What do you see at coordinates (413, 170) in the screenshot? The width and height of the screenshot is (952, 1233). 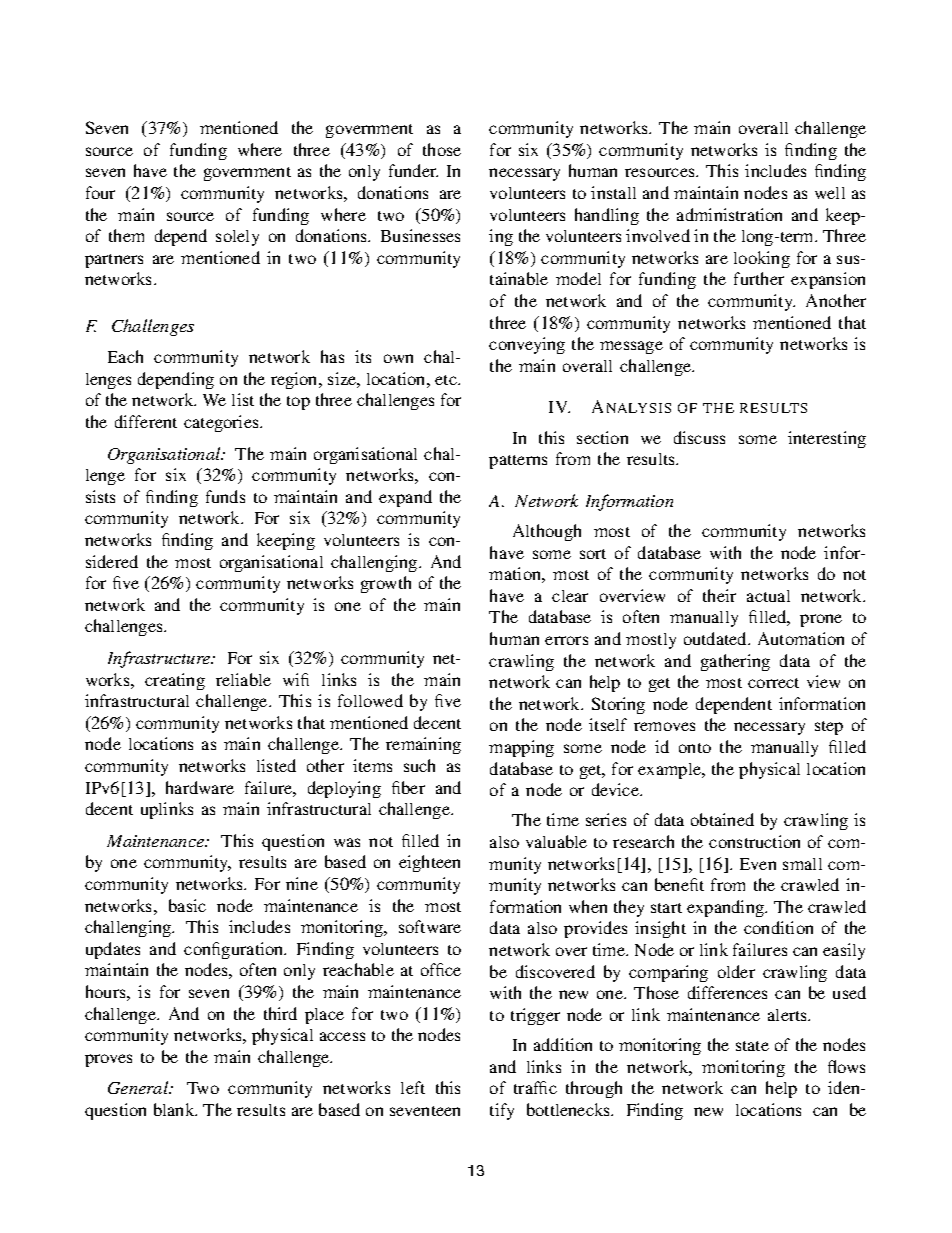 I see `funder` at bounding box center [413, 170].
